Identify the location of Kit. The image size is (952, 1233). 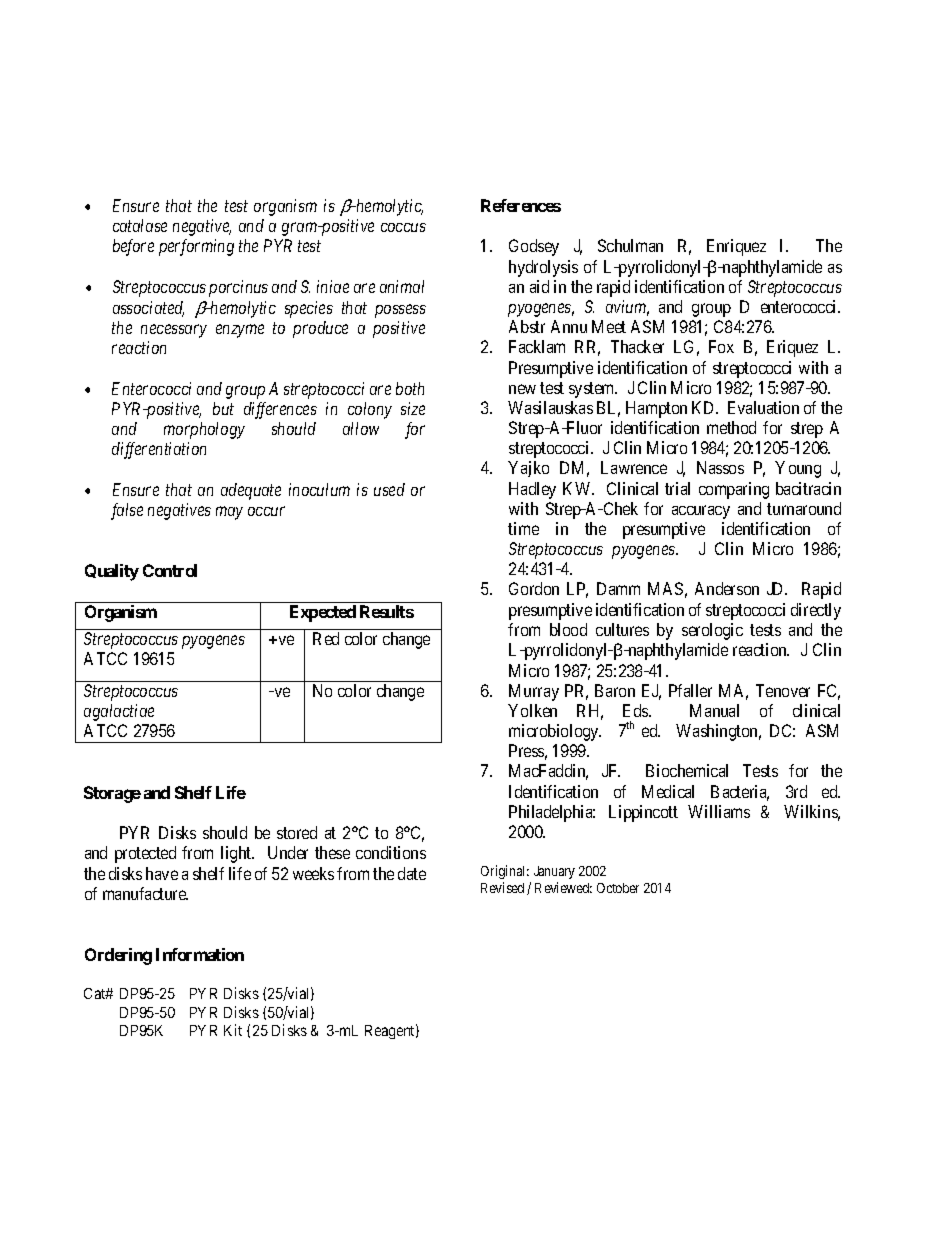
(233, 1030).
